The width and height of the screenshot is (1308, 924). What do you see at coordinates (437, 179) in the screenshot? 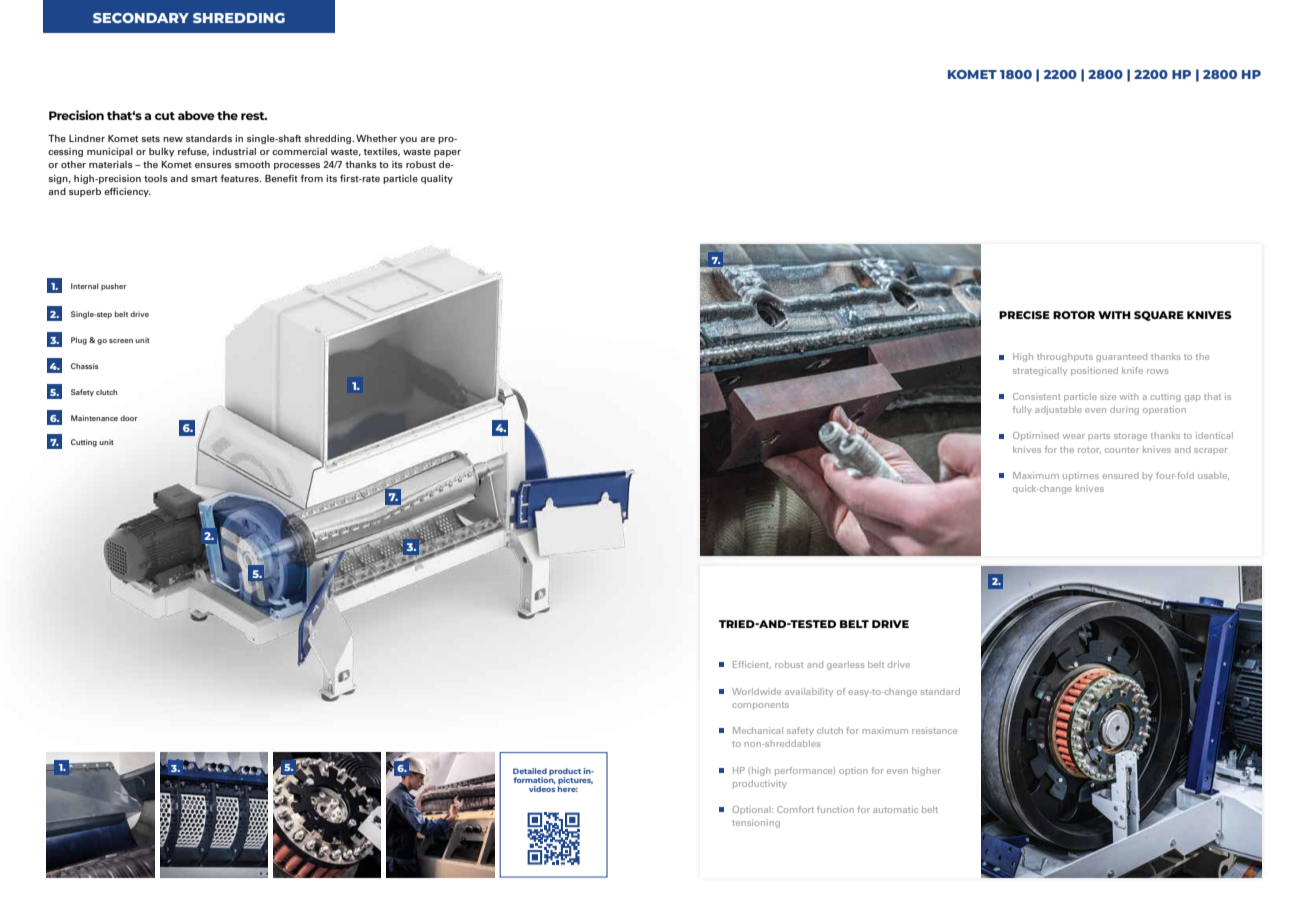
I see `quality` at bounding box center [437, 179].
